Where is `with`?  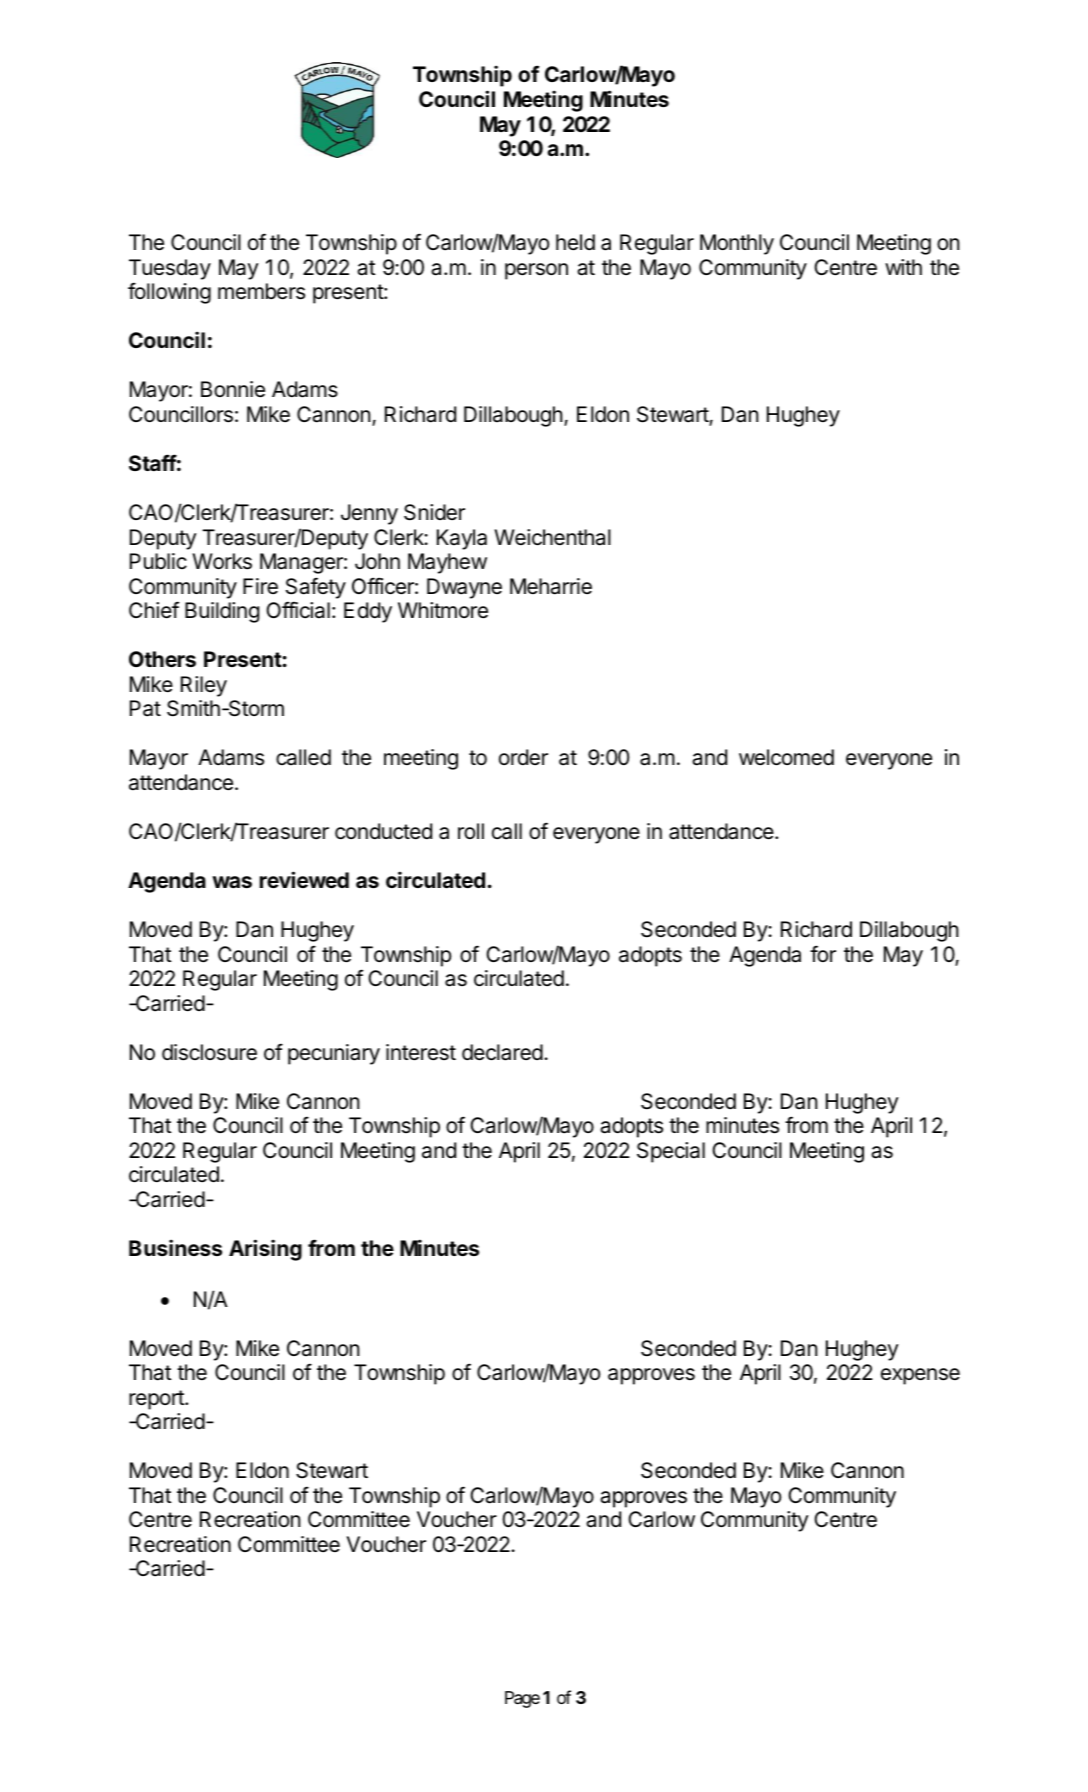
with is located at coordinates (903, 267).
